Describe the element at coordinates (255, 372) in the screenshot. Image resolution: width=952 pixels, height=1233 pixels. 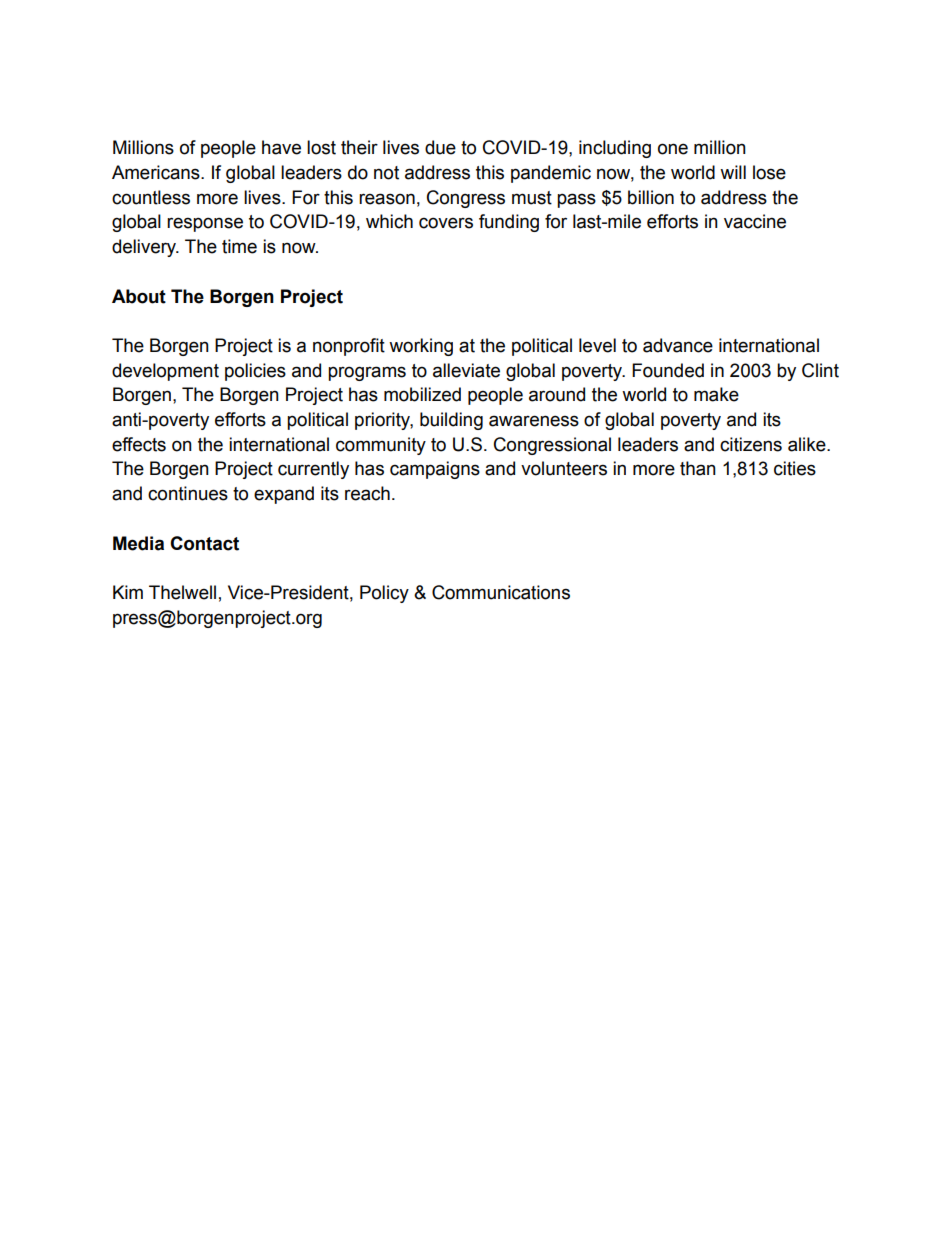
I see `policies` at that location.
